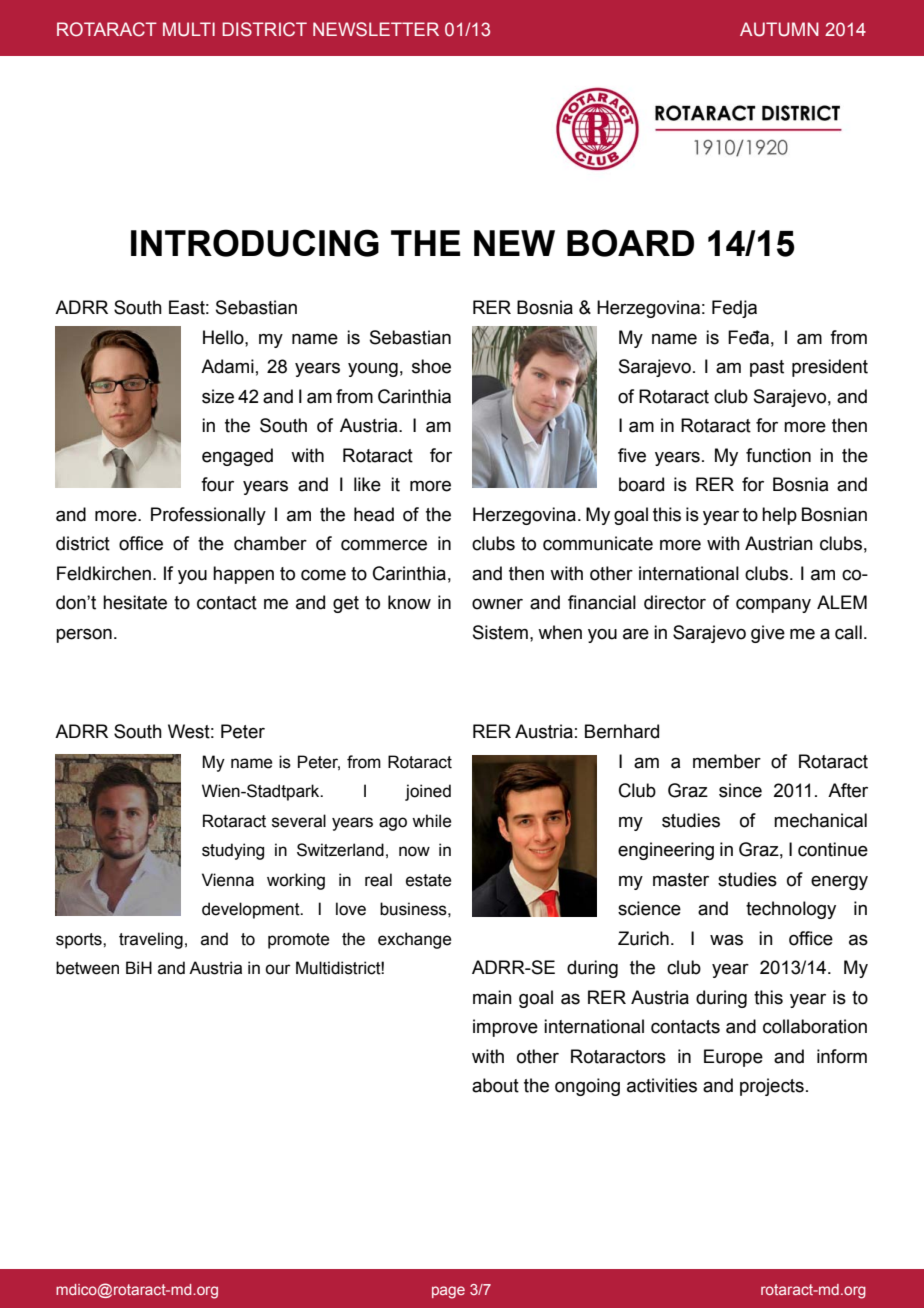  What do you see at coordinates (414, 940) in the screenshot?
I see `exchange` at bounding box center [414, 940].
